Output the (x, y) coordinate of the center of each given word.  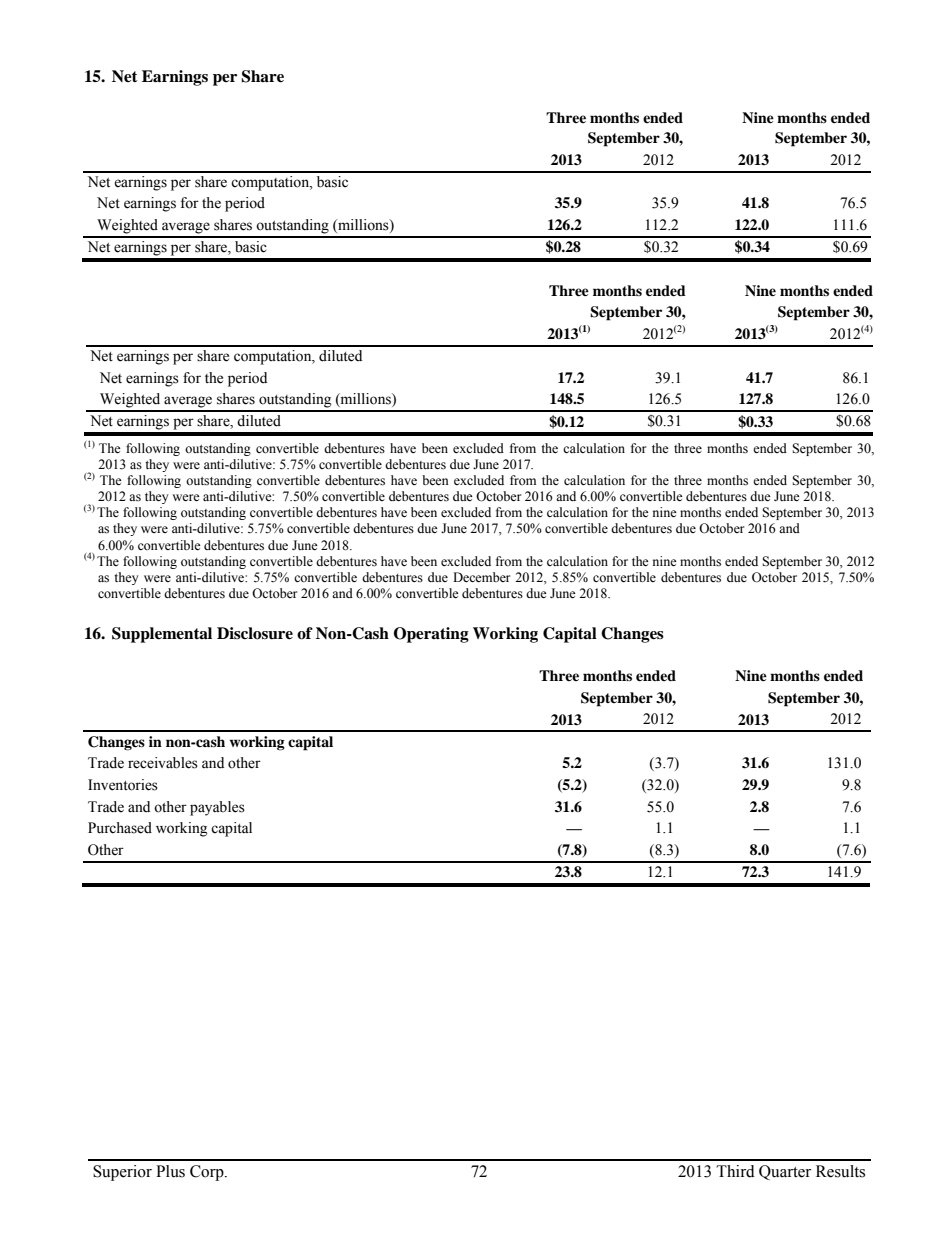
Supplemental (162, 635)
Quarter (785, 1172)
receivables (163, 763)
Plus (170, 1171)
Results (840, 1171)
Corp (208, 1173)
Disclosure (255, 633)
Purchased (120, 828)
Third (735, 1171)
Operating (431, 635)
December (481, 577)
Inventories (123, 785)
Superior (122, 1173)
